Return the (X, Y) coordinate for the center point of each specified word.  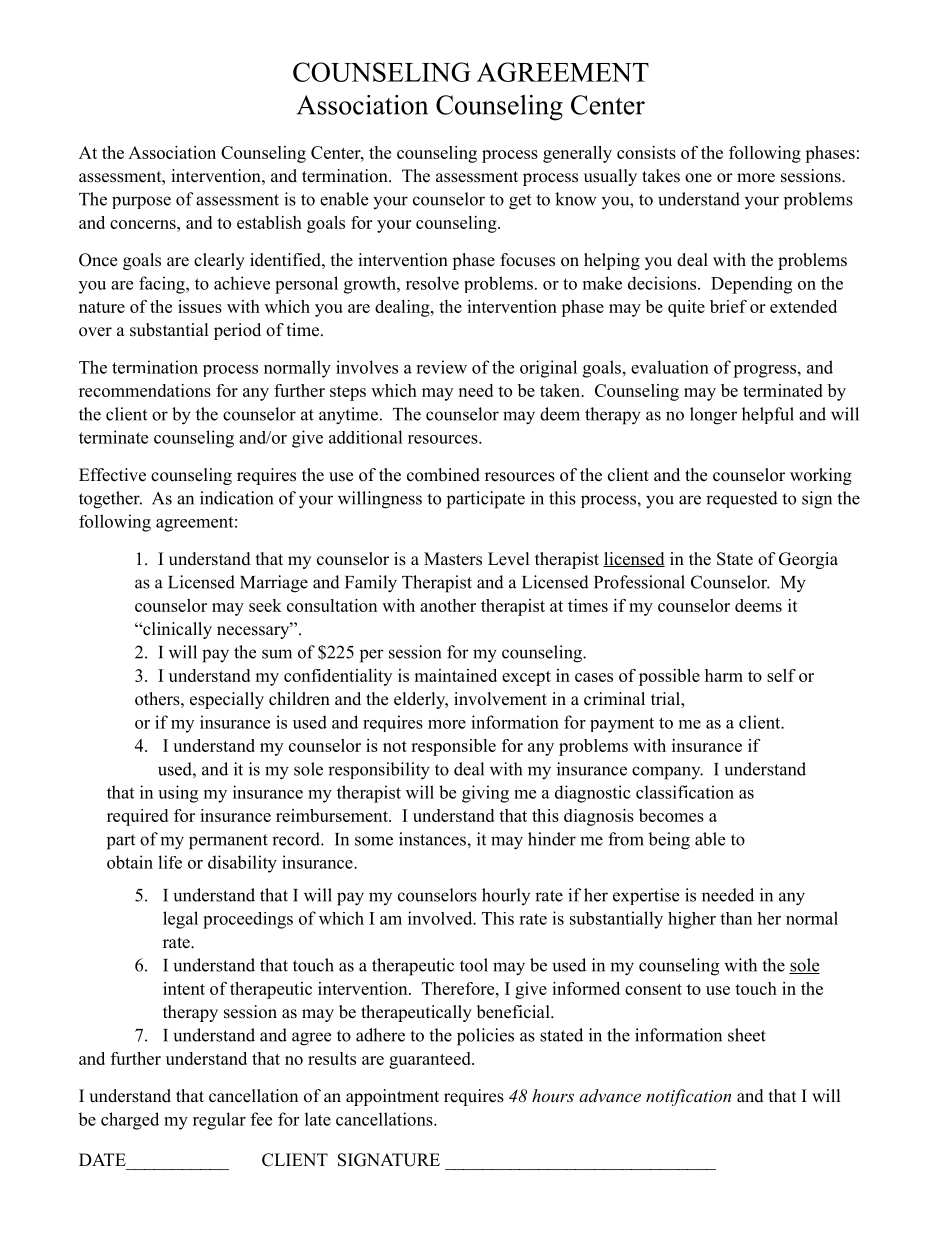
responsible (453, 747)
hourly (506, 896)
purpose (141, 202)
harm (724, 675)
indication (236, 498)
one (698, 178)
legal (180, 920)
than (736, 918)
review (441, 367)
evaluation (670, 367)
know (576, 199)
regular (219, 1121)
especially (227, 700)
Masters (453, 559)
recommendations (145, 390)
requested (742, 499)
